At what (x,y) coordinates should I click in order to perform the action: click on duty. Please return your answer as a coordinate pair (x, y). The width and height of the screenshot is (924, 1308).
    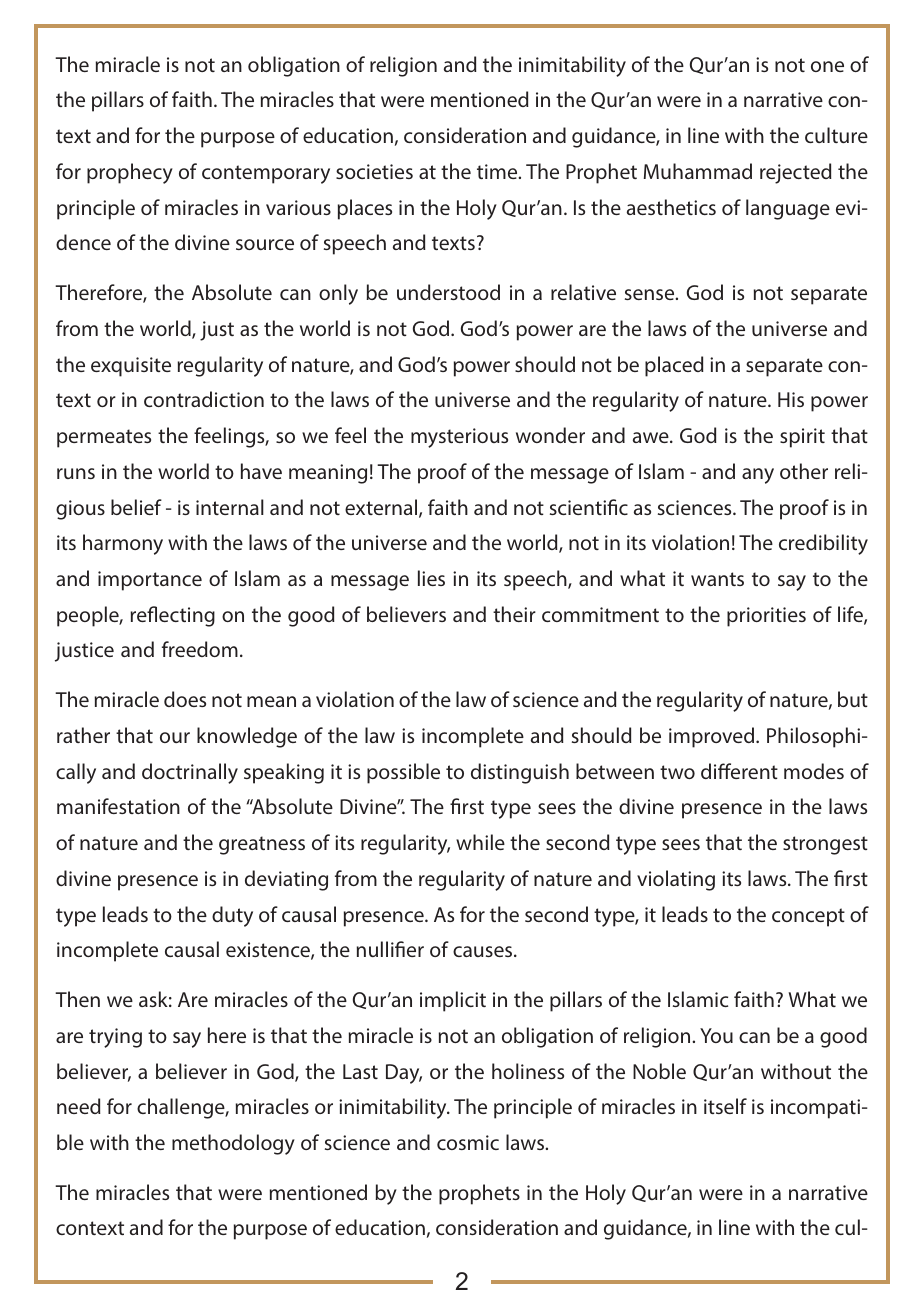
    Looking at the image, I should click on (232, 916).
